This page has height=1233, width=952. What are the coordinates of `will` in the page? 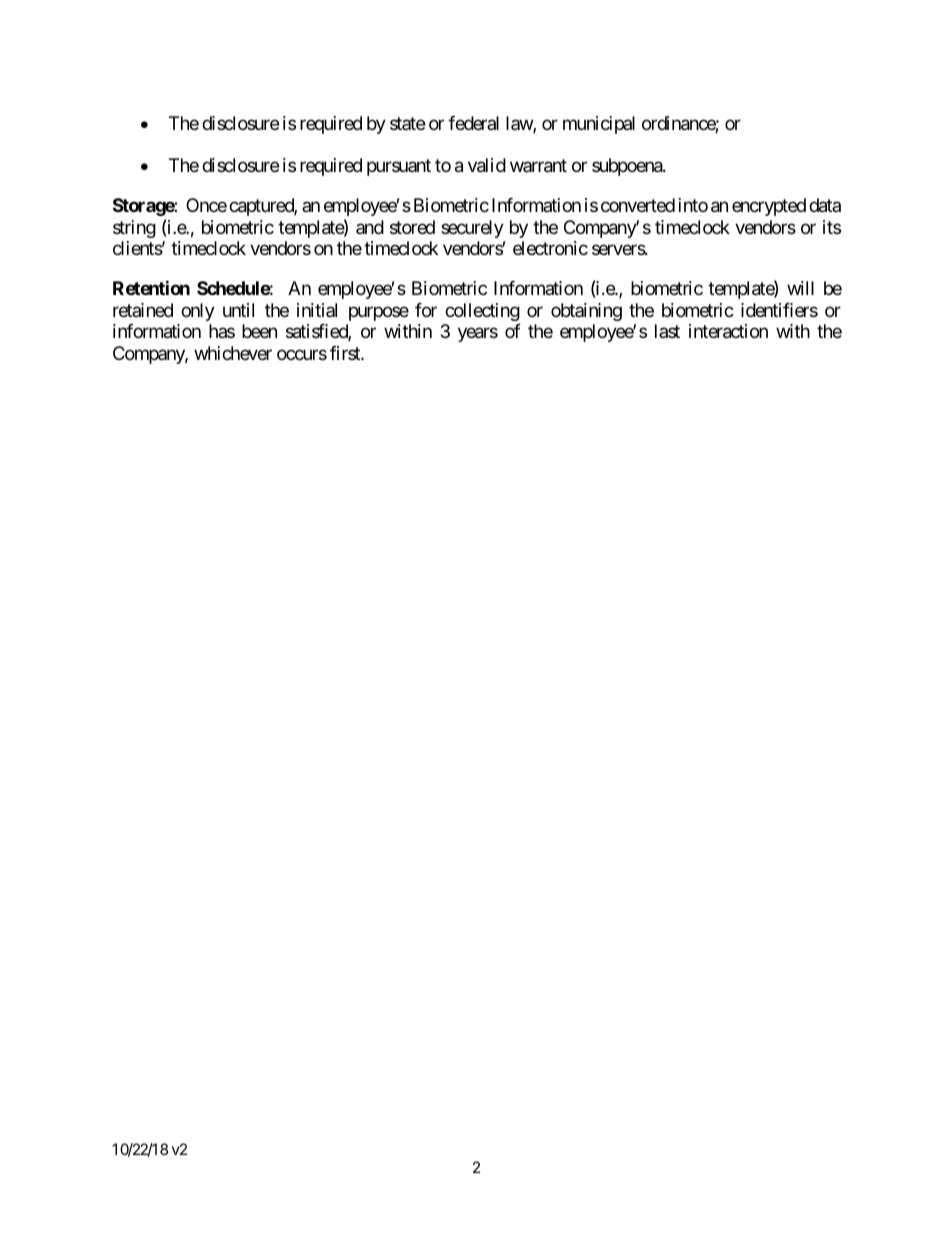 It's located at (800, 288).
